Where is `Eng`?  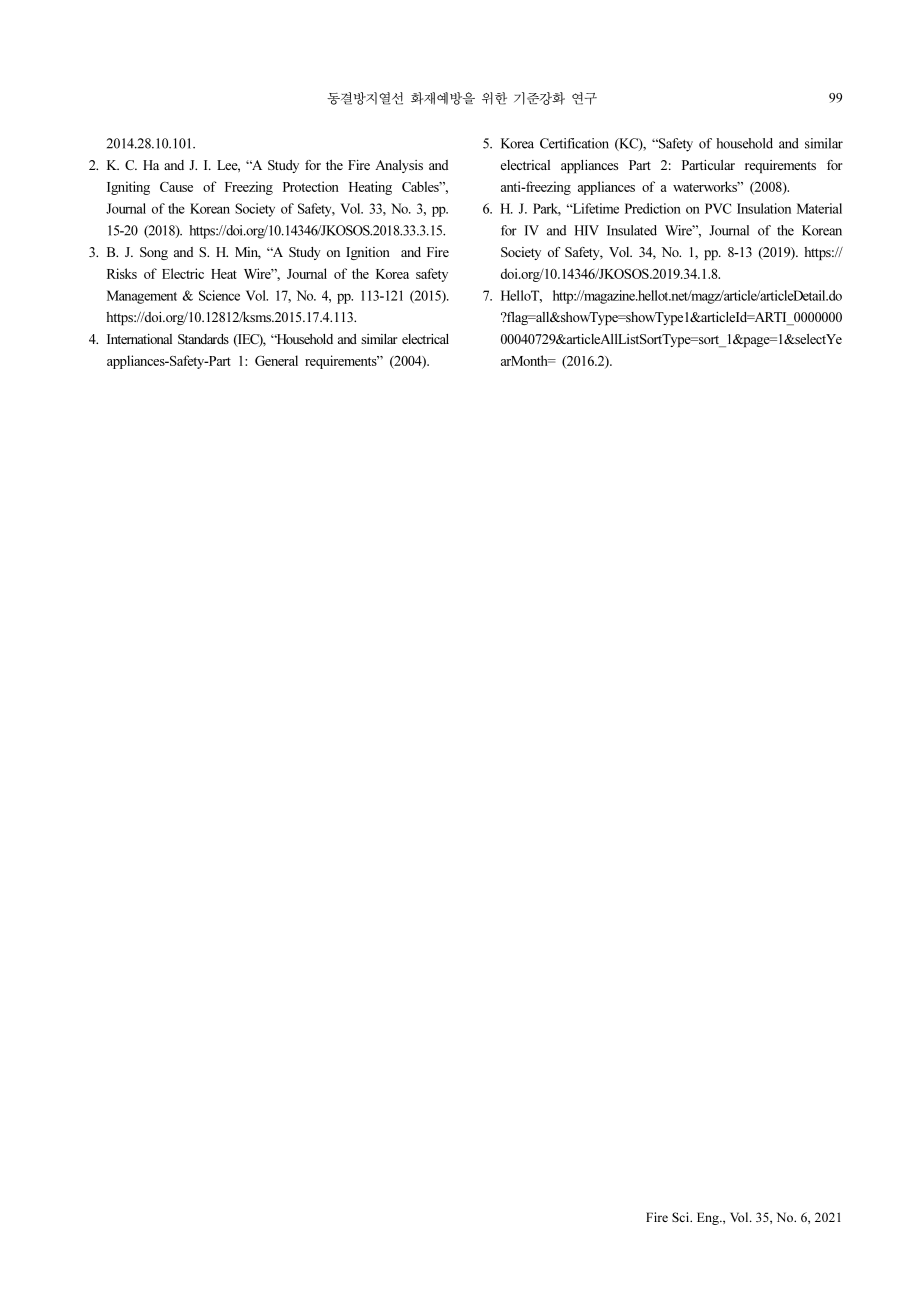 Eng is located at coordinates (709, 1218).
